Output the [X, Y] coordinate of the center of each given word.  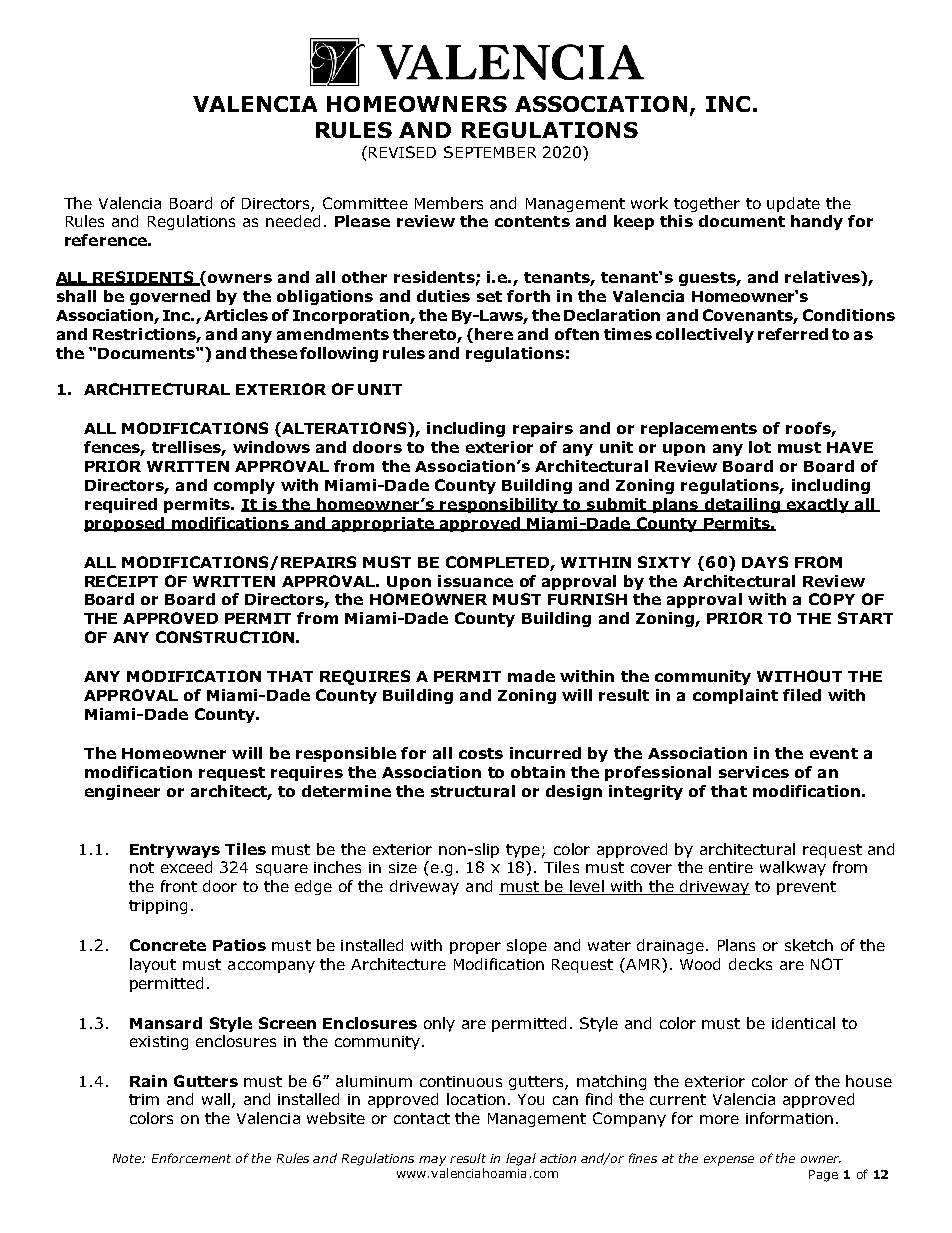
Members [449, 203]
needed [293, 221]
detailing [742, 505]
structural [473, 791]
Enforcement [191, 1158]
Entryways [175, 851]
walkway [793, 868]
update [793, 204]
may [432, 1161]
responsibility [499, 505]
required [121, 505]
